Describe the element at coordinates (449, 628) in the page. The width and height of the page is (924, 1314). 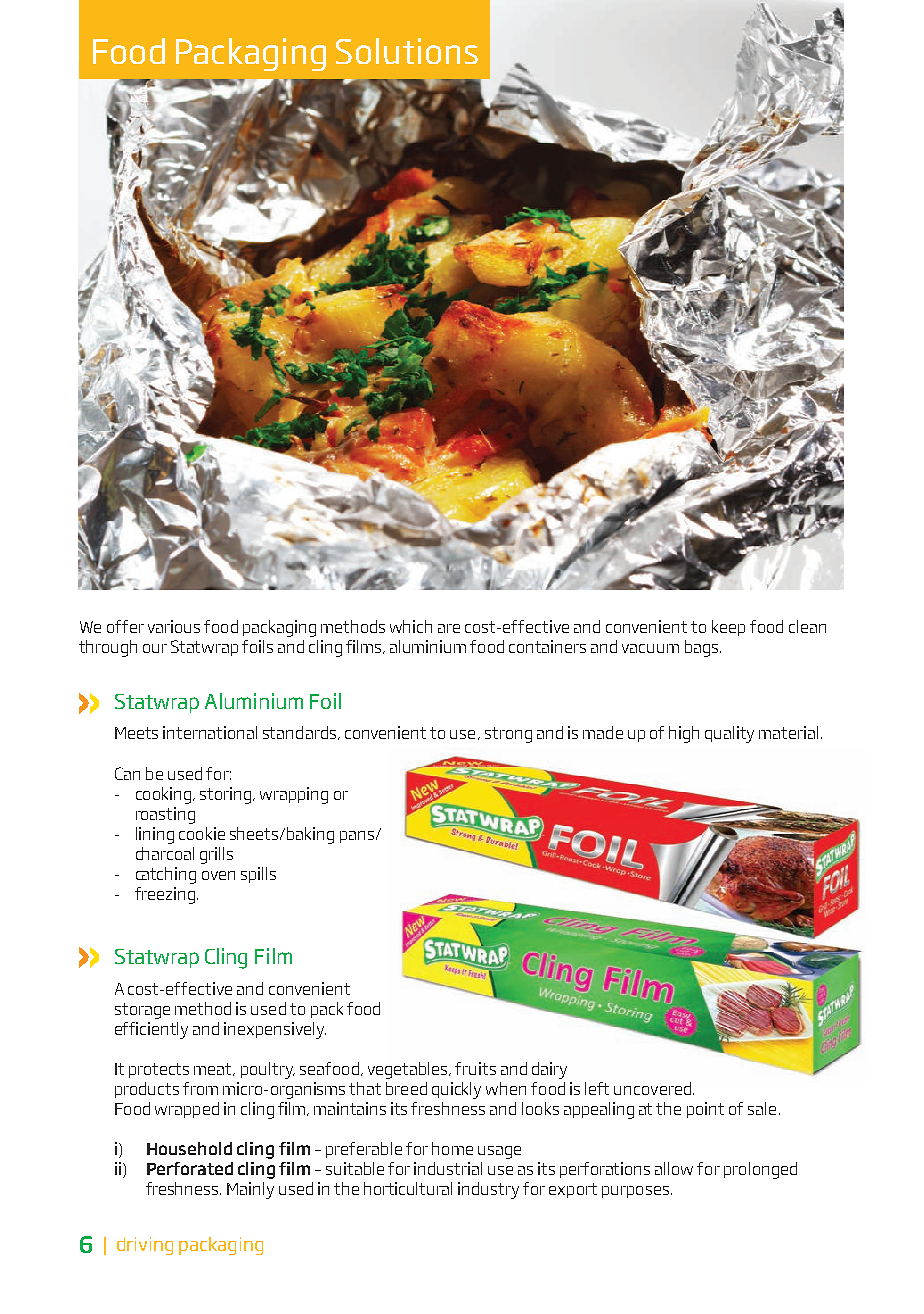
I see `are` at that location.
